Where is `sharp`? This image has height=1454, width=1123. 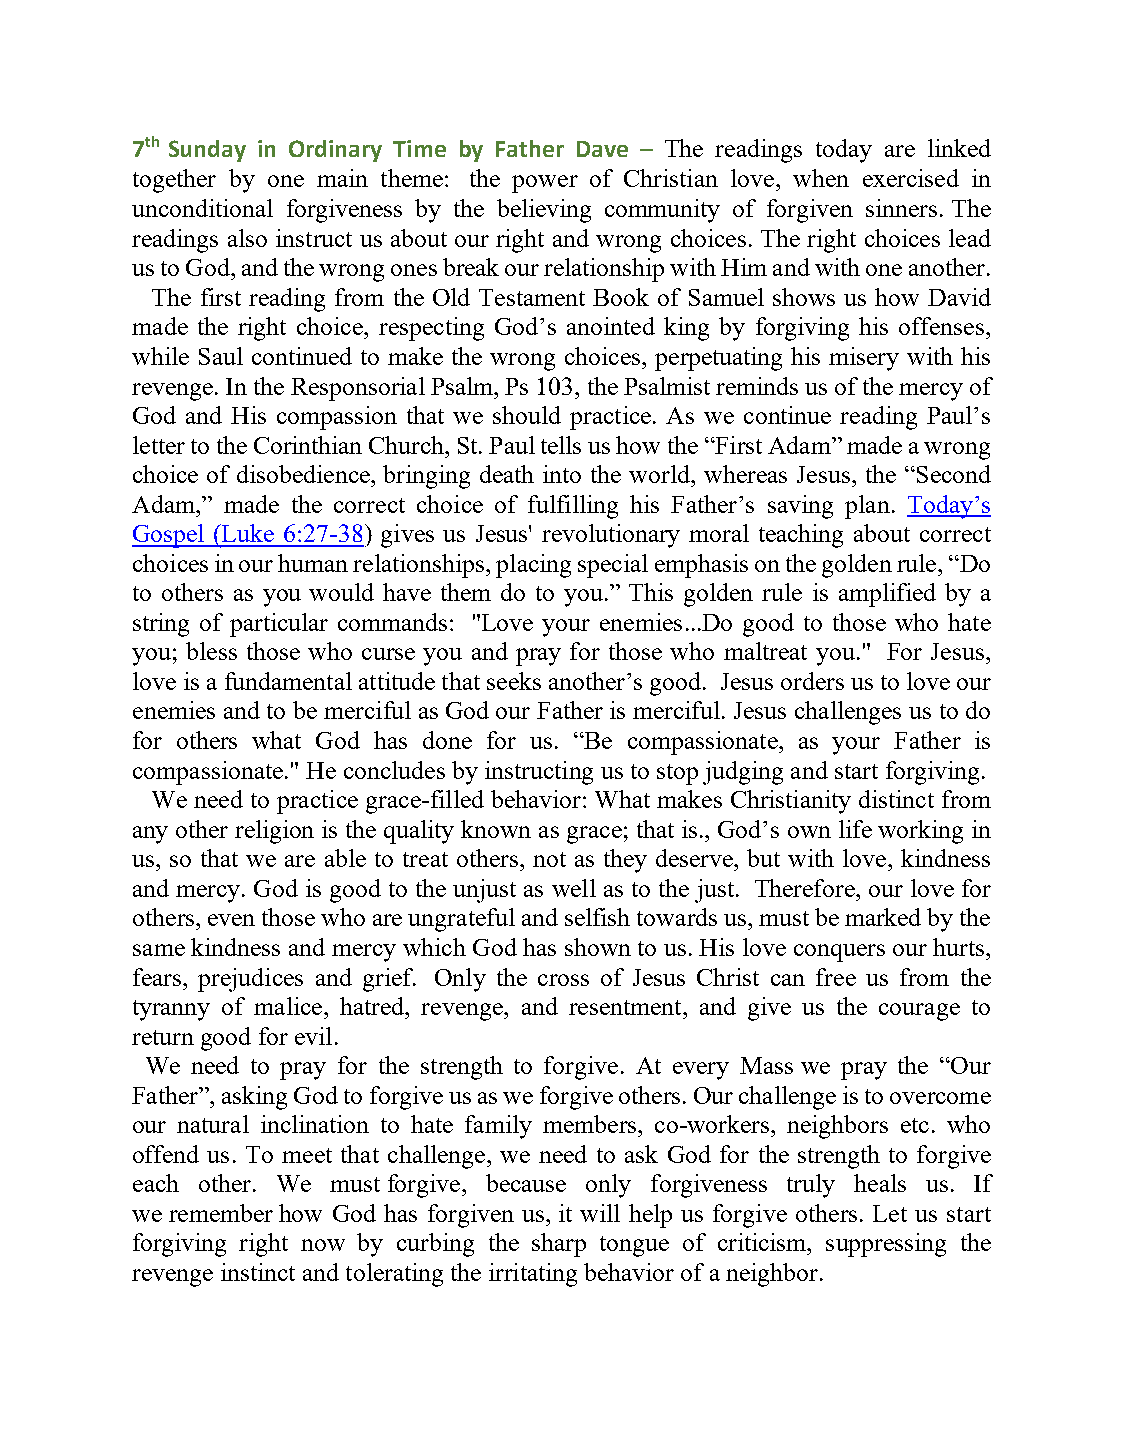 sharp is located at coordinates (559, 1245).
